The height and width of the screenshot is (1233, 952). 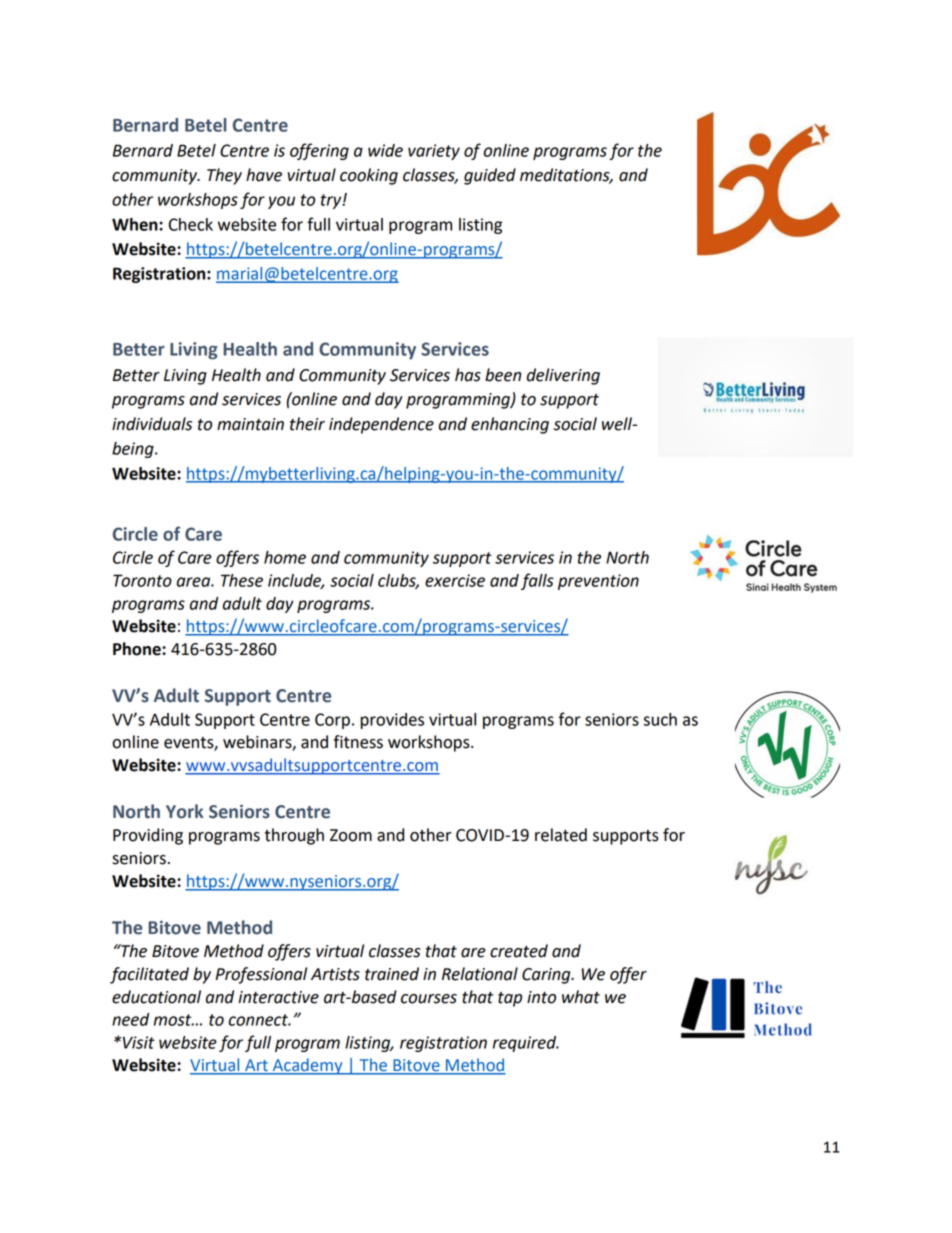 What do you see at coordinates (185, 811) in the screenshot?
I see `York` at bounding box center [185, 811].
